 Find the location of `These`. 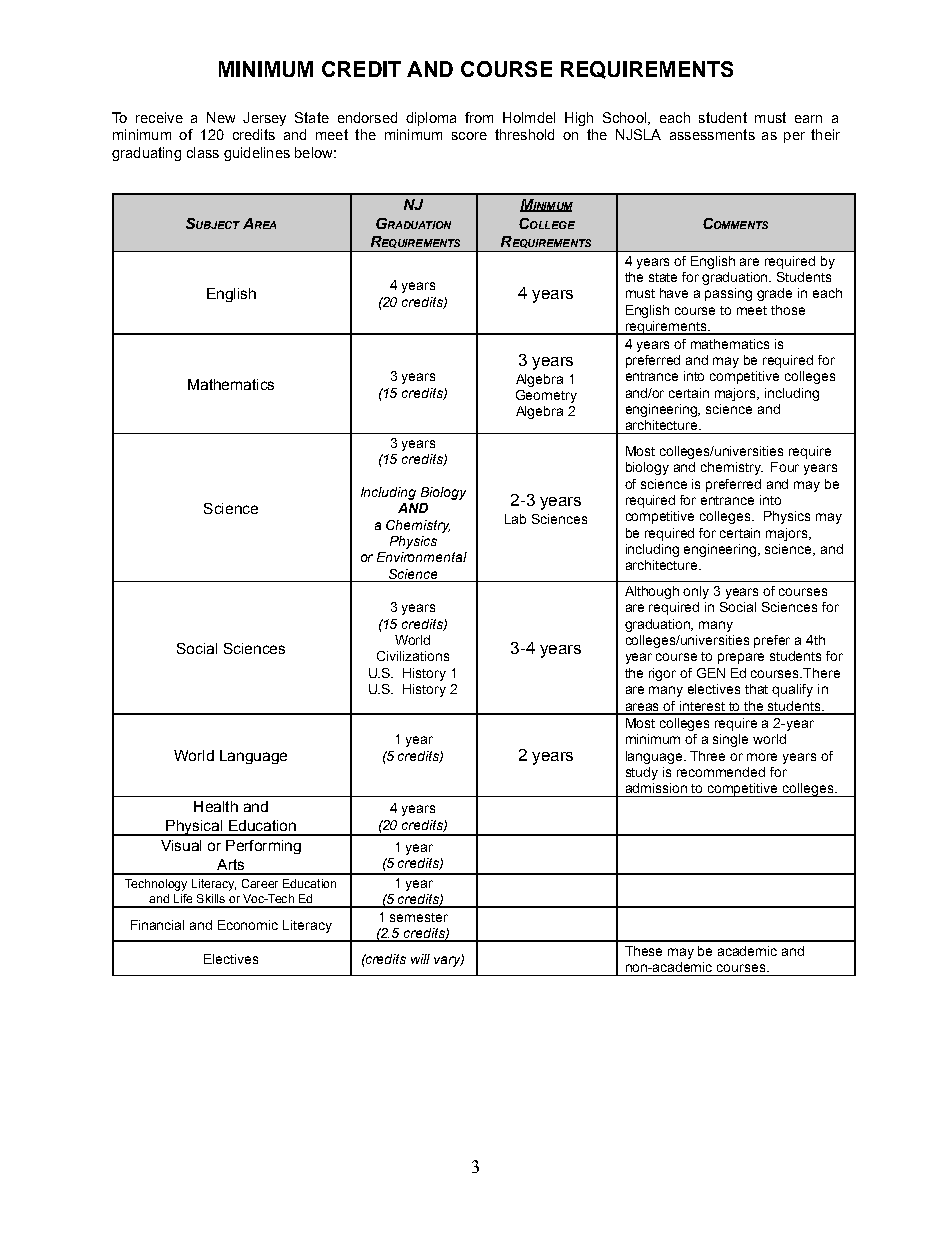

These is located at coordinates (643, 951).
